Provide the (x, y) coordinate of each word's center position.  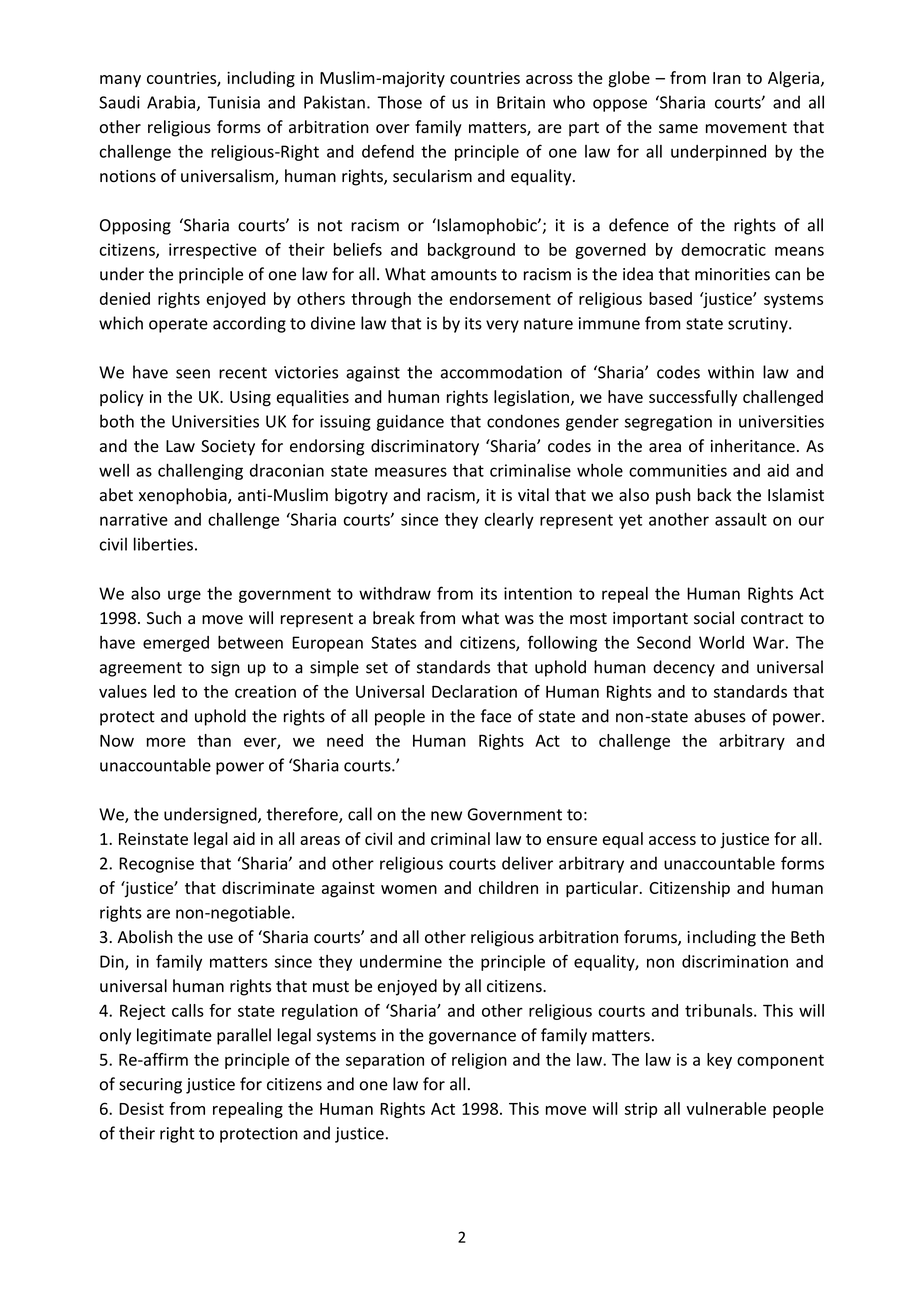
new (446, 816)
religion (479, 1061)
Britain (521, 102)
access (672, 840)
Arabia (171, 102)
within (731, 372)
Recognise (156, 865)
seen (193, 374)
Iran (727, 78)
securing (150, 1086)
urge (184, 596)
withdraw (395, 593)
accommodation (501, 372)
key (719, 1061)
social (714, 618)
